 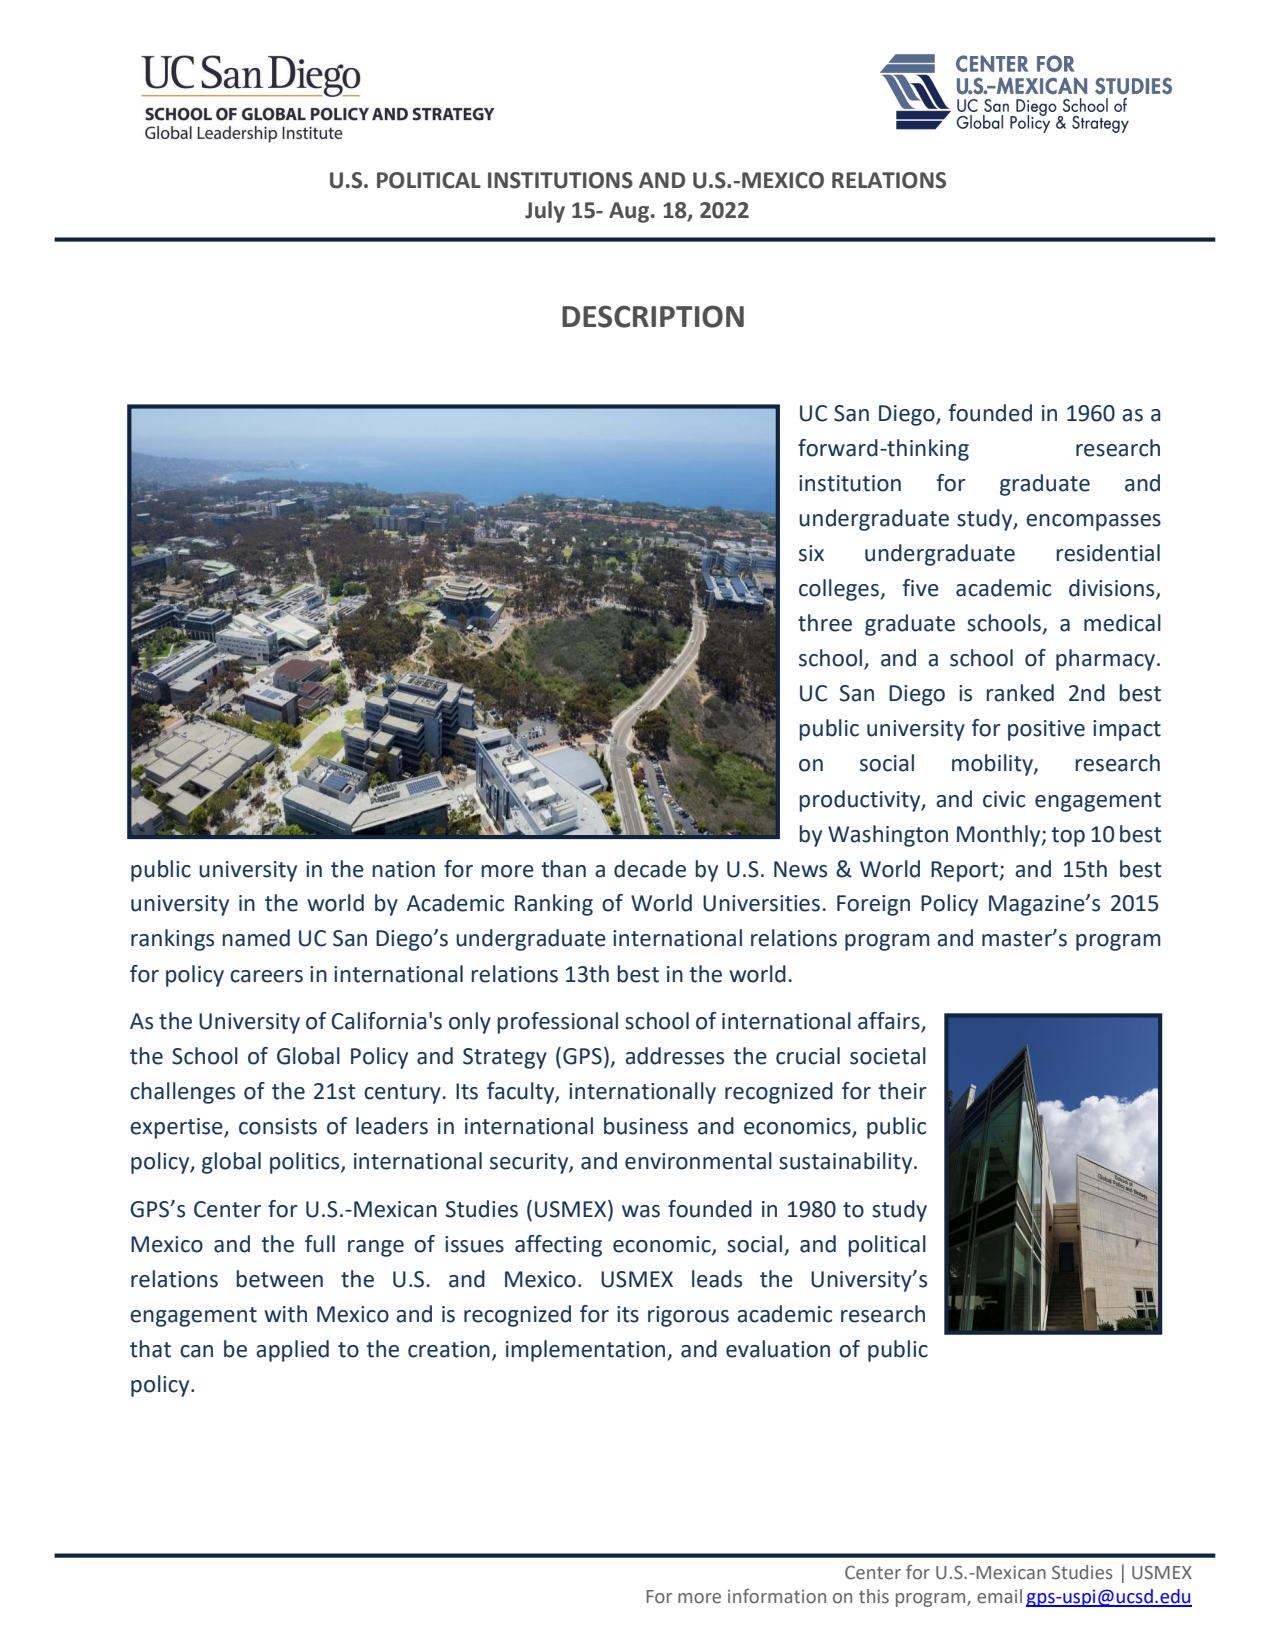 What do you see at coordinates (650, 869) in the image?
I see `decade` at bounding box center [650, 869].
